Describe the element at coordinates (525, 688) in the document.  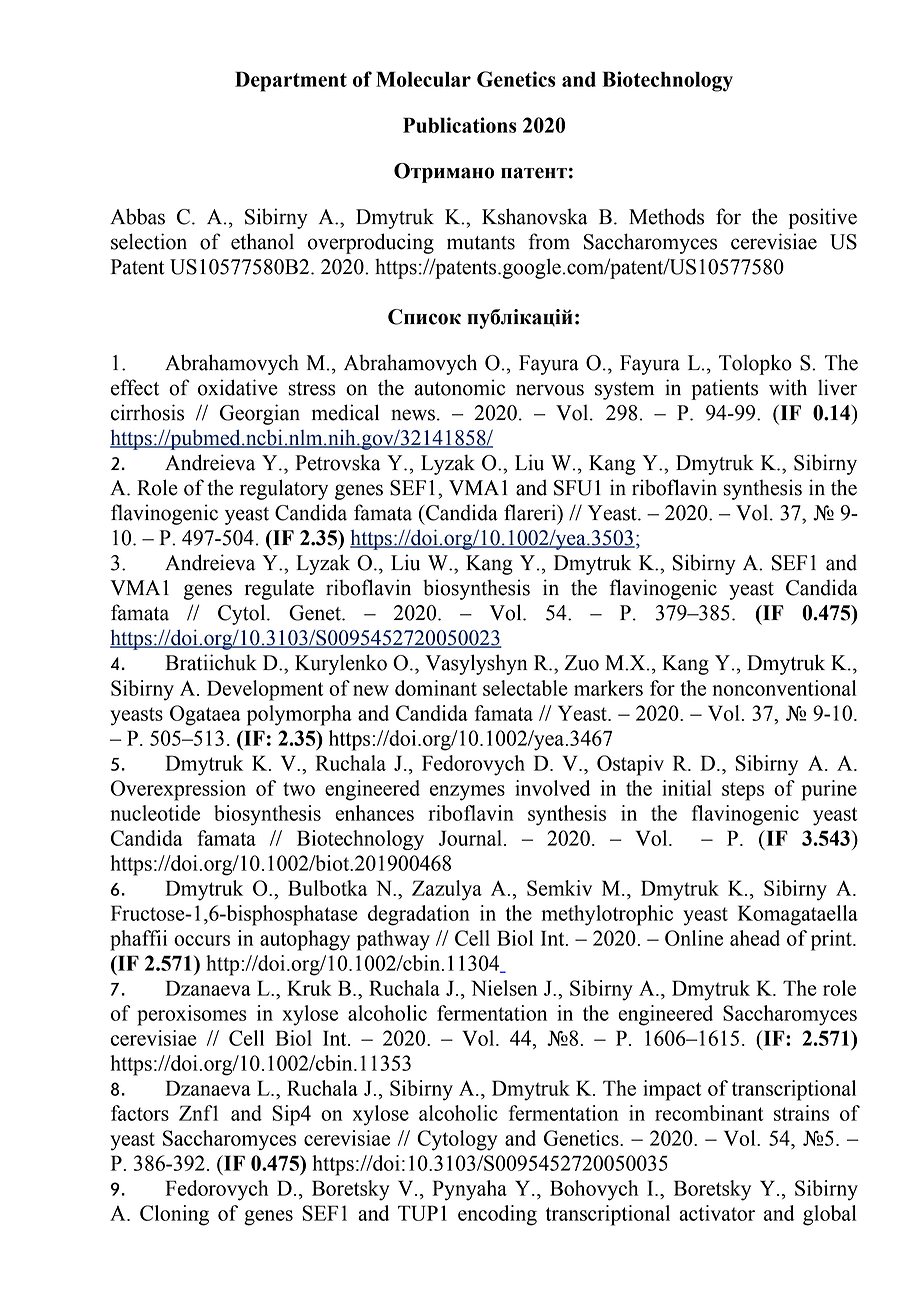
I see `selectable` at that location.
